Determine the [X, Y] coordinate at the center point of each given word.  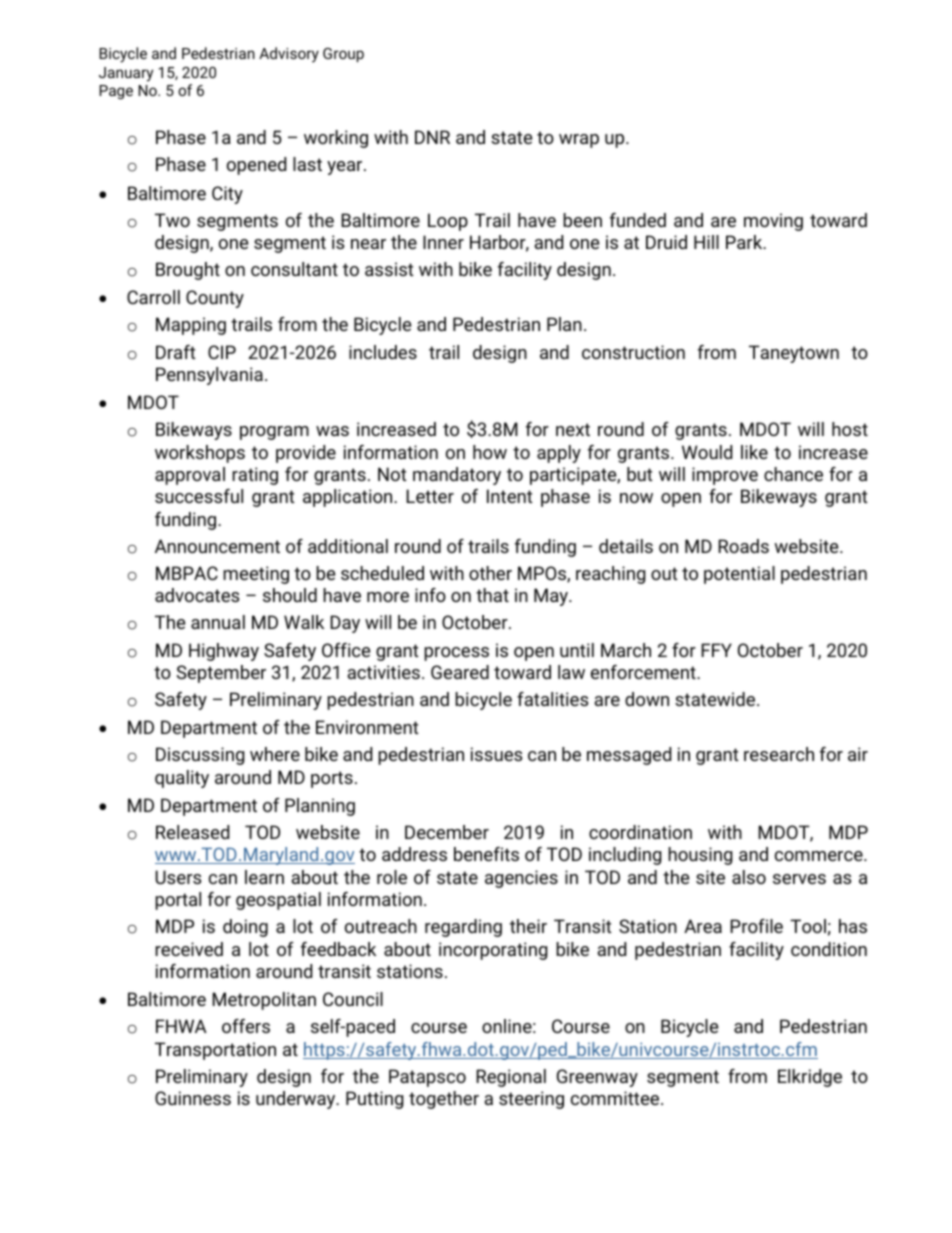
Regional [511, 1078]
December [447, 832]
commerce [820, 856]
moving [773, 222]
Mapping [191, 326]
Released [192, 832]
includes [383, 352]
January [126, 74]
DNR [432, 137]
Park [745, 242]
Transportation [215, 1051]
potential [739, 575]
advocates [197, 595]
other [490, 573]
